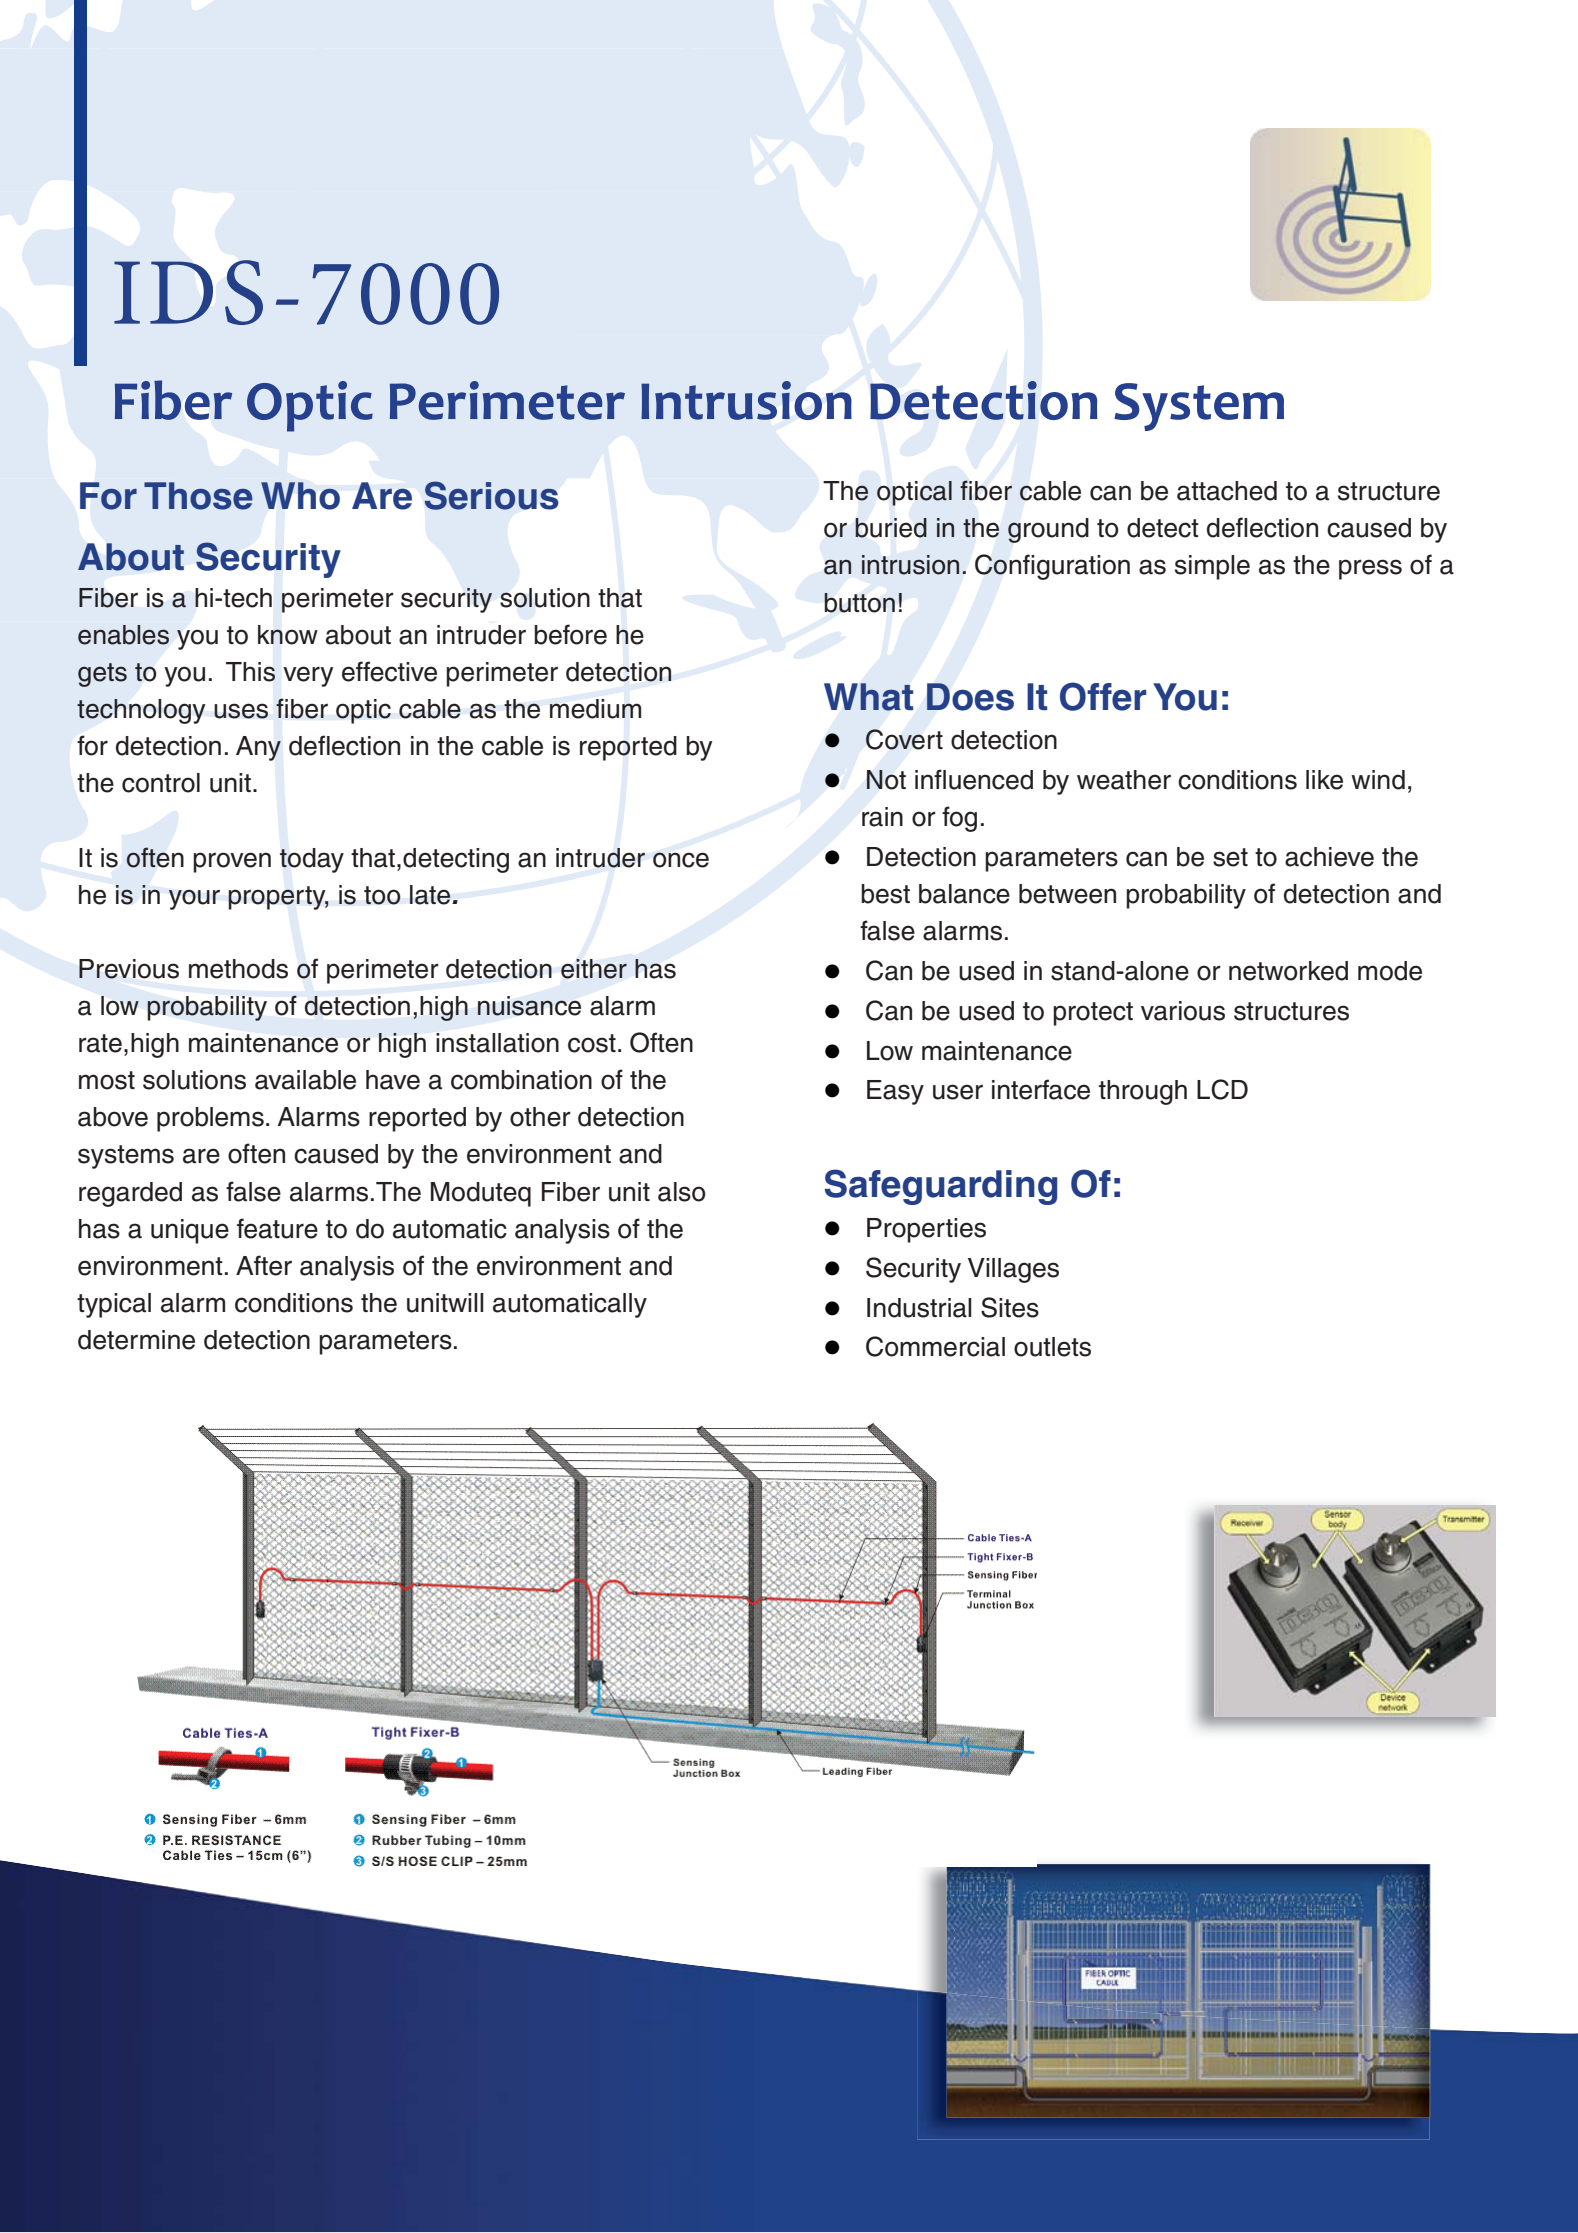 The width and height of the page is (1578, 2233). Describe the element at coordinates (136, 1340) in the page. I see `determine` at that location.
